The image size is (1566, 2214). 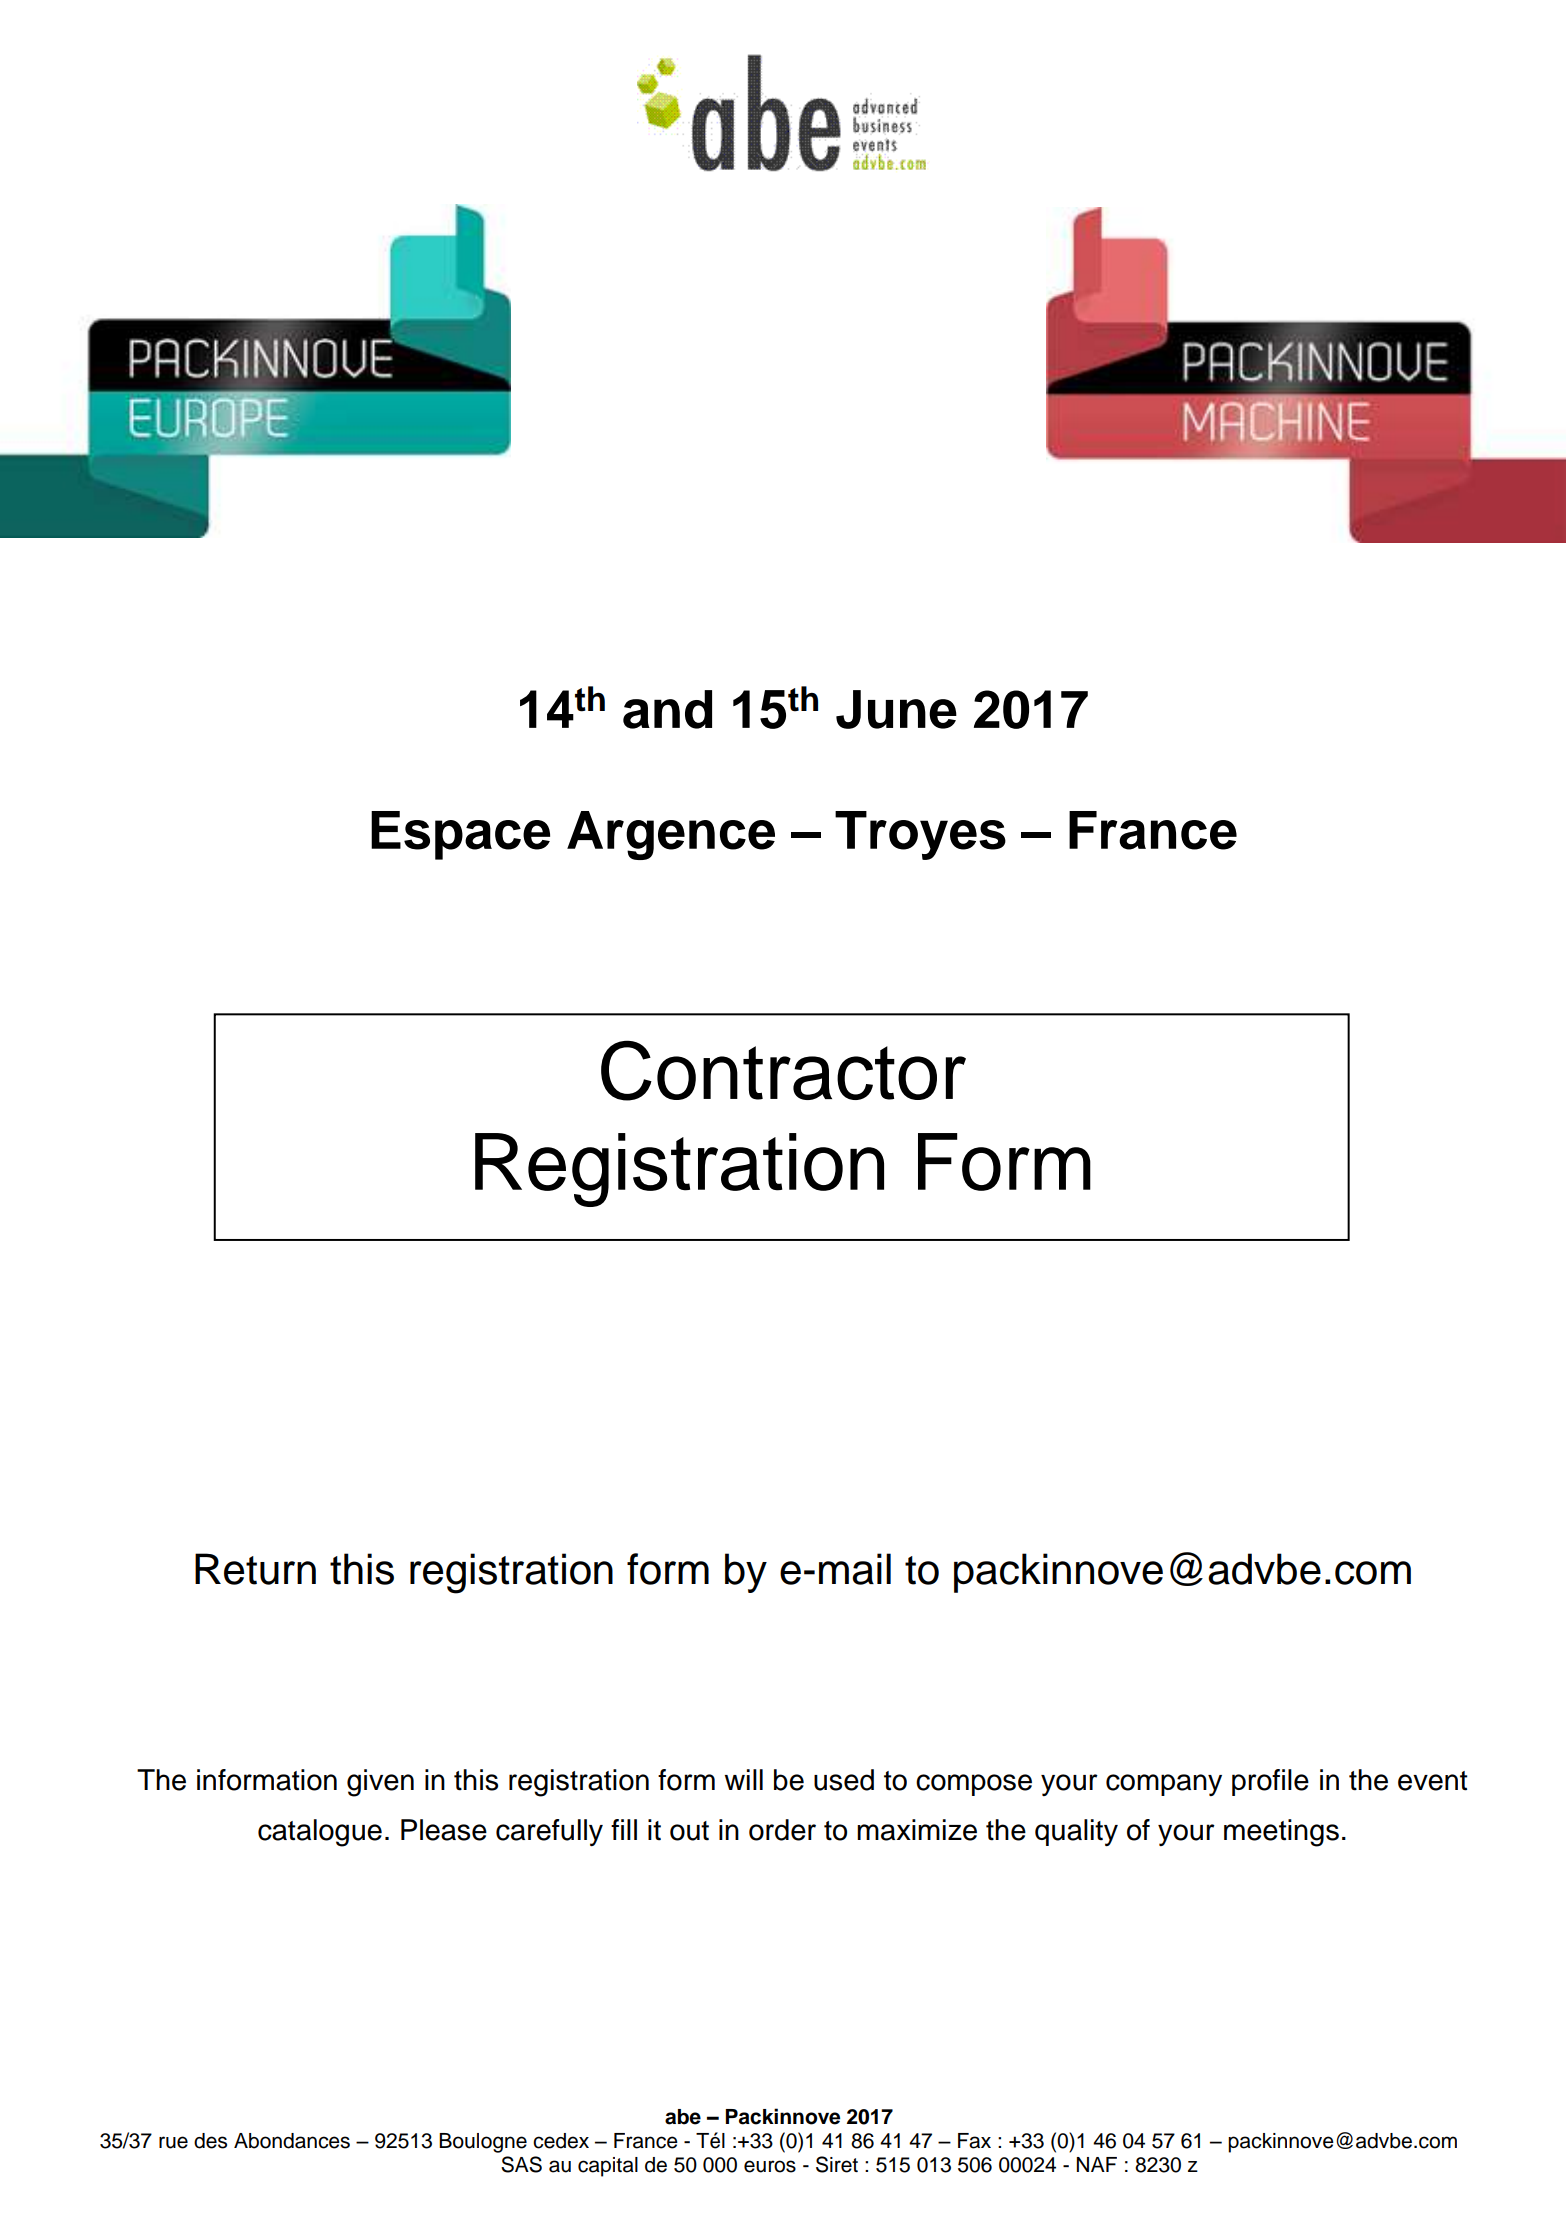 What do you see at coordinates (210, 2141) in the page?
I see `des` at bounding box center [210, 2141].
